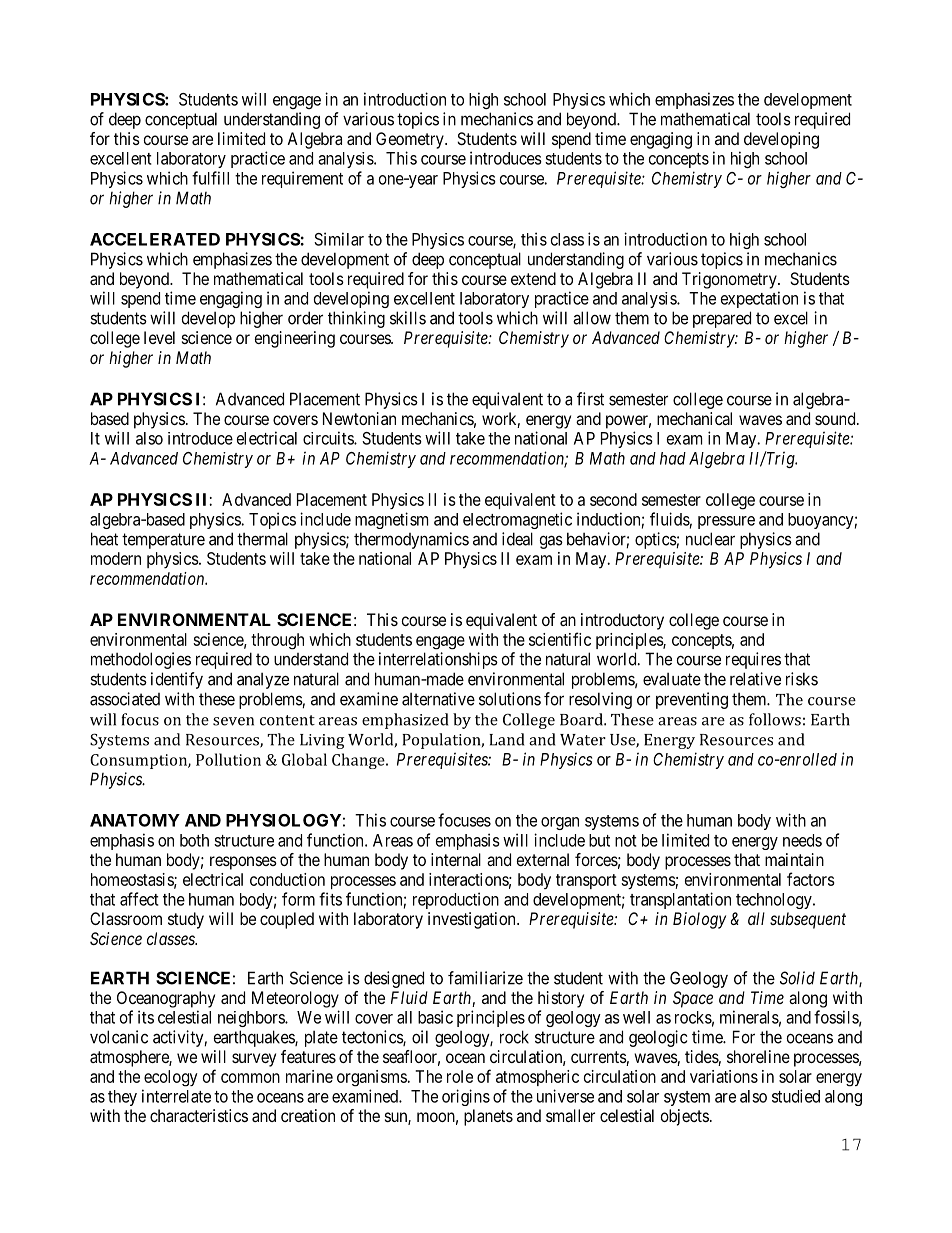 The height and width of the page is (1233, 952). What do you see at coordinates (753, 660) in the page?
I see `requires` at bounding box center [753, 660].
